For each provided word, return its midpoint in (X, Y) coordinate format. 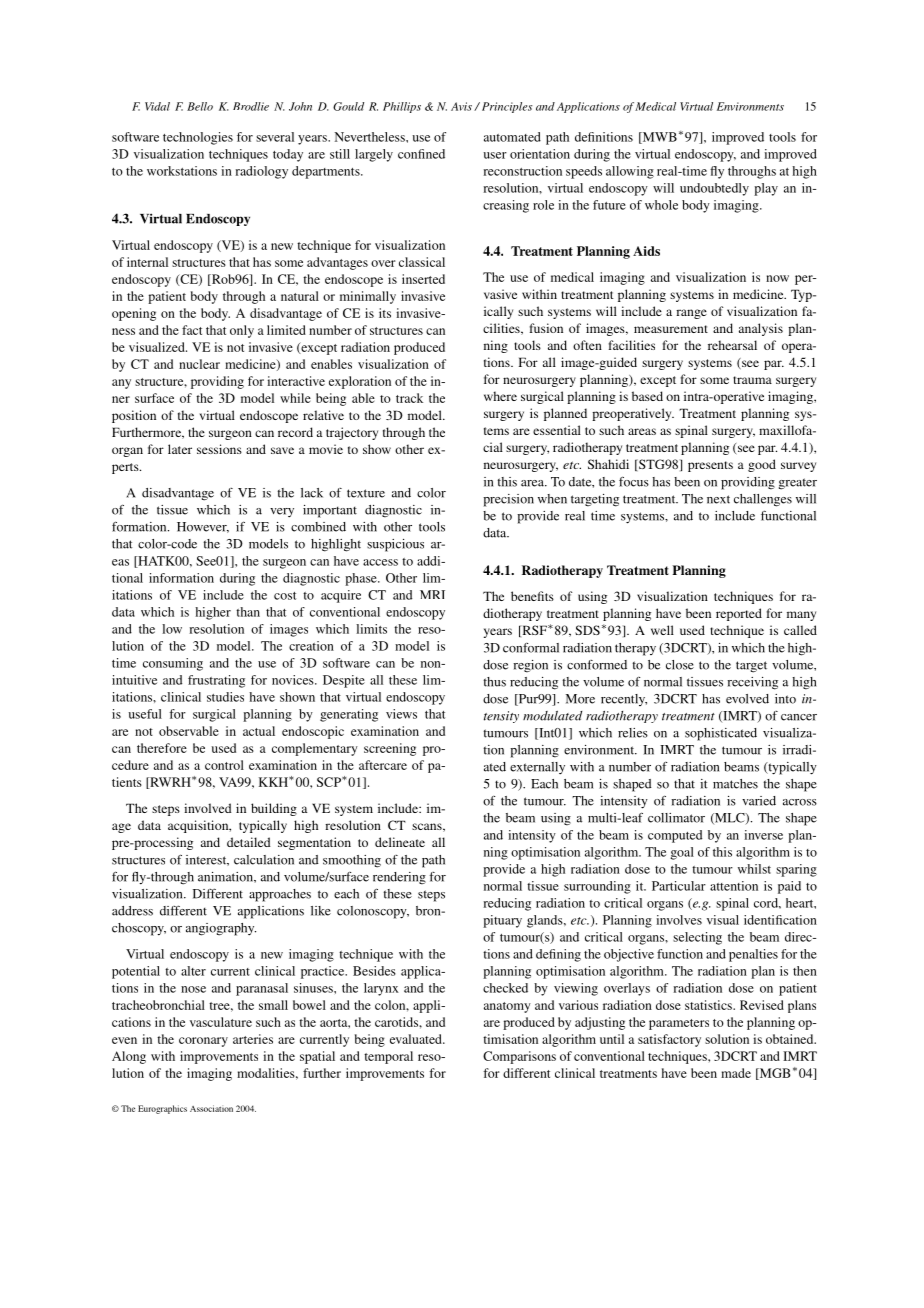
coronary (203, 1042)
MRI (432, 594)
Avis (461, 106)
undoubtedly (714, 189)
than (248, 612)
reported (739, 614)
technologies (198, 138)
